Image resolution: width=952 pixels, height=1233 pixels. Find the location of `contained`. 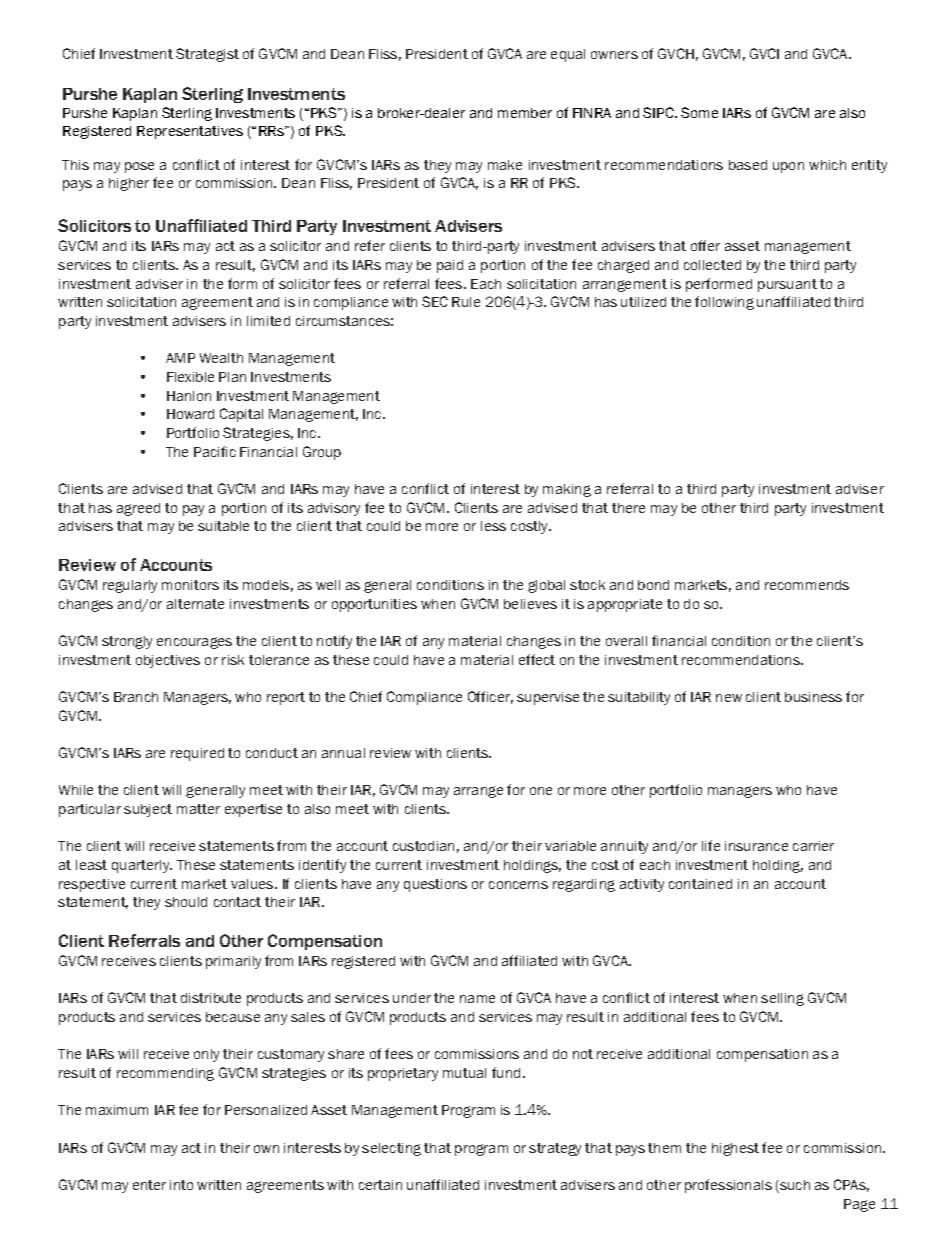

contained is located at coordinates (700, 884).
